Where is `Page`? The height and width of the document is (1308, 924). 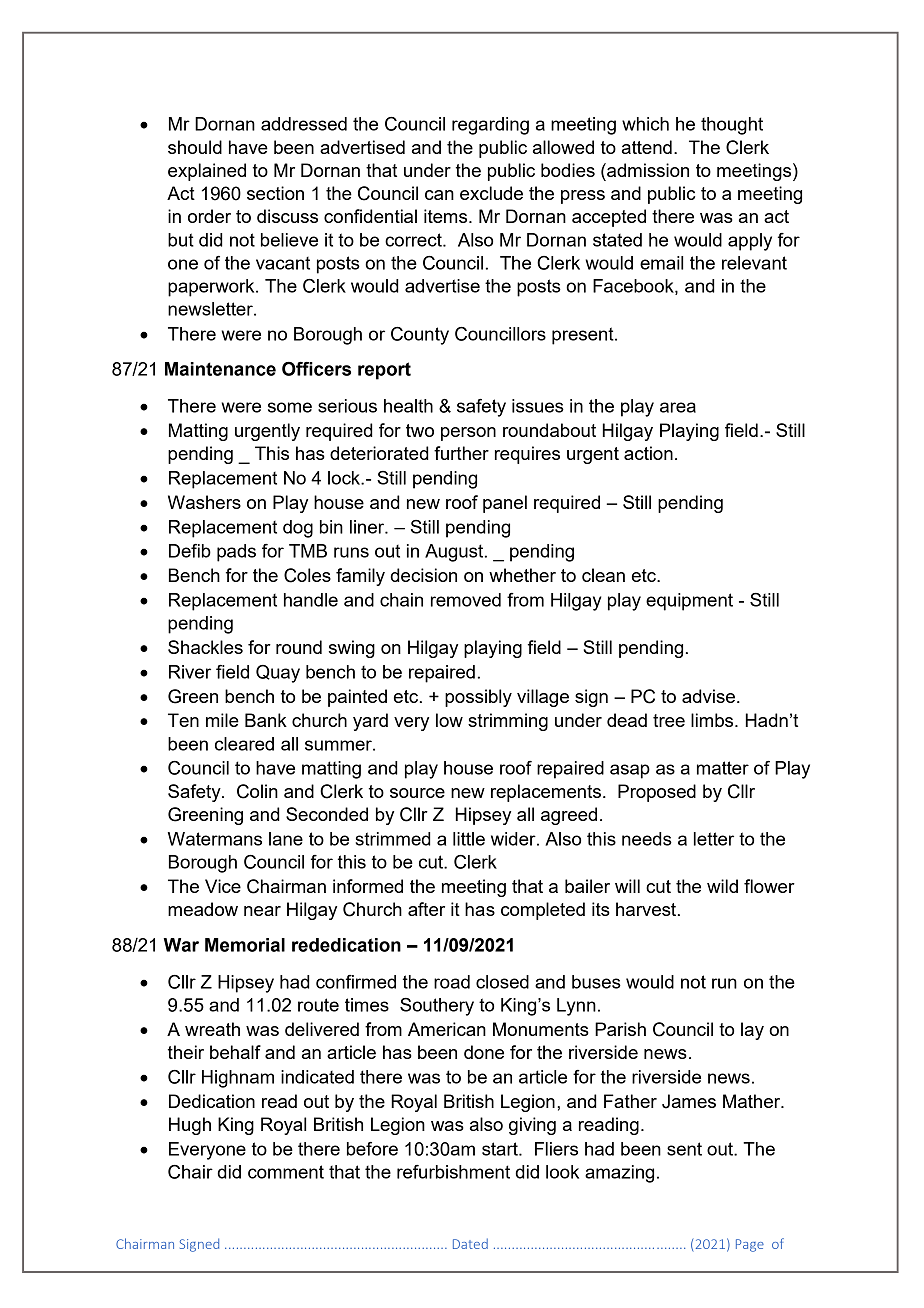 Page is located at coordinates (750, 1245).
